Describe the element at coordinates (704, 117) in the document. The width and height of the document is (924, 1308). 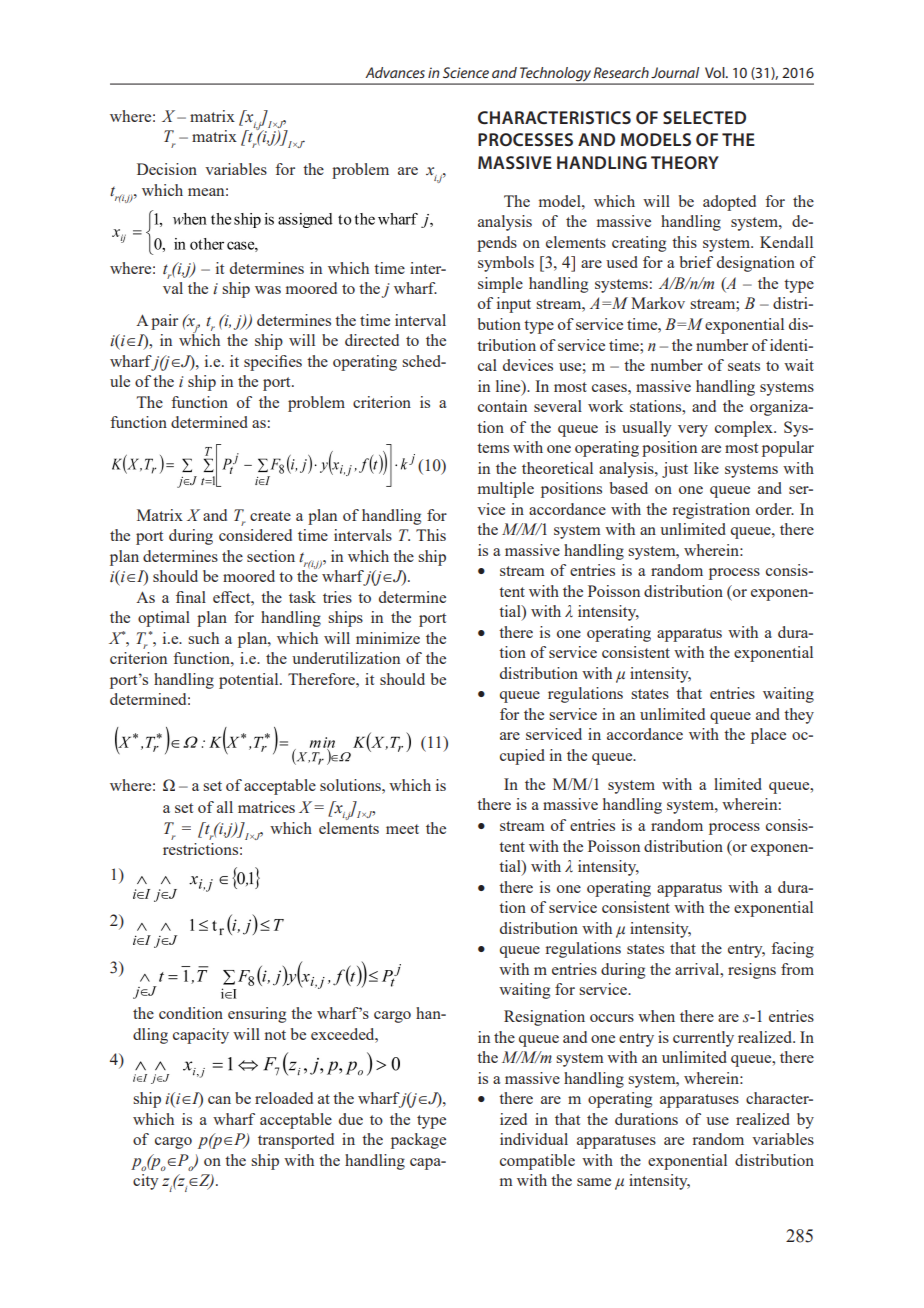
I see `SELECTED` at that location.
